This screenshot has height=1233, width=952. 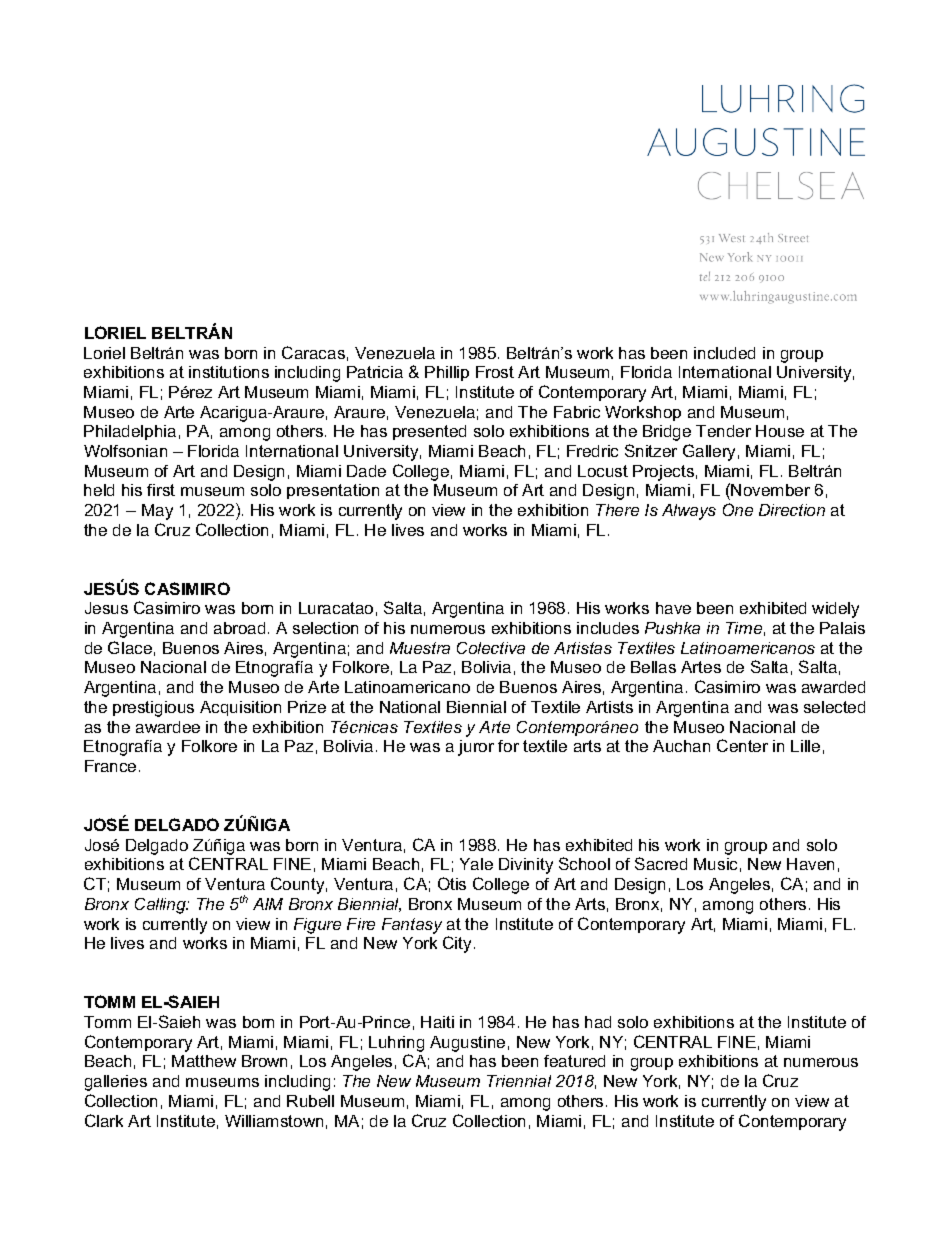 What do you see at coordinates (467, 1044) in the screenshot?
I see `Augustine` at bounding box center [467, 1044].
